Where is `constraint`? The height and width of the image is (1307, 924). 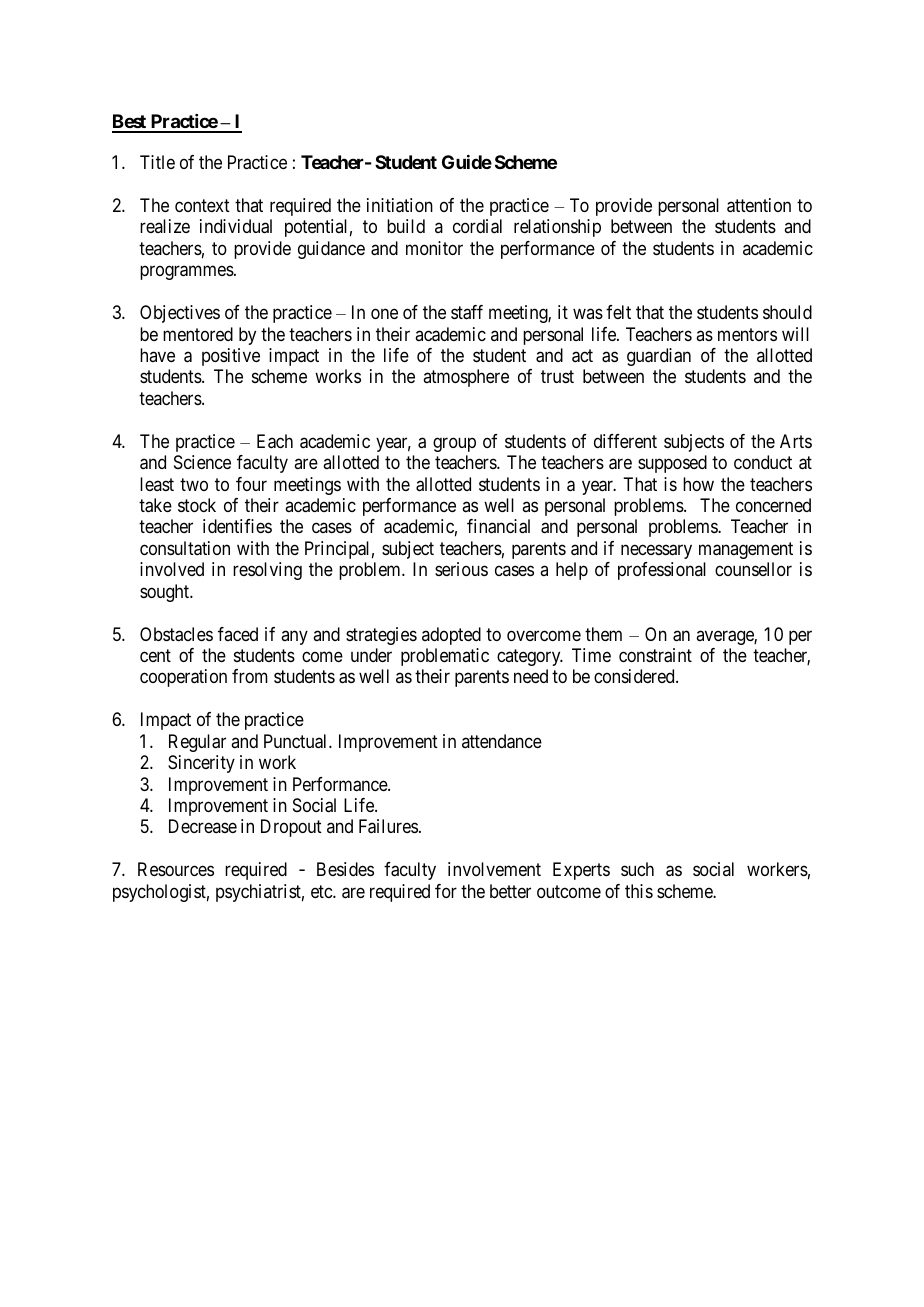
constraint is located at coordinates (655, 655).
